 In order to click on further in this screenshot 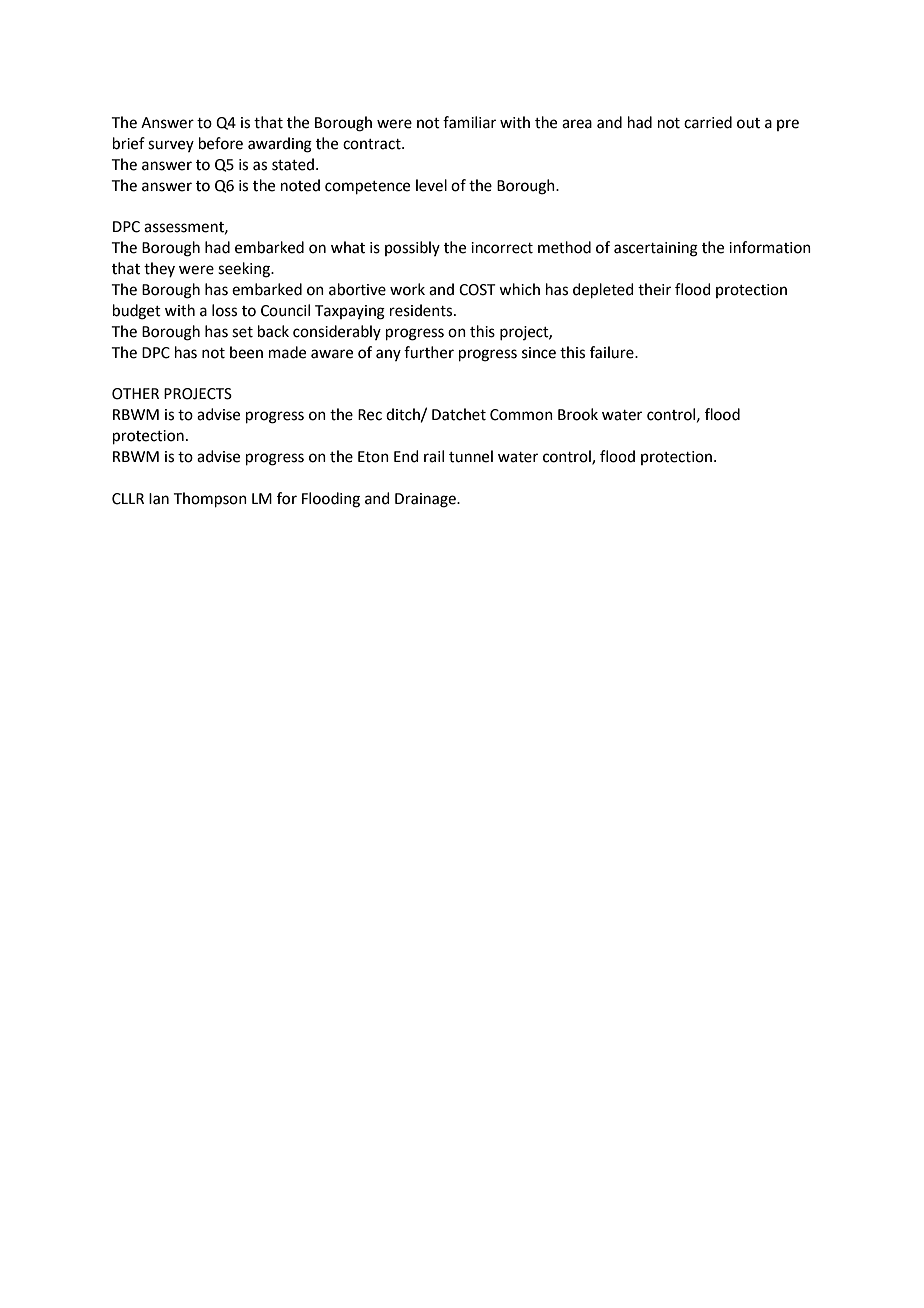, I will do `click(429, 352)`.
